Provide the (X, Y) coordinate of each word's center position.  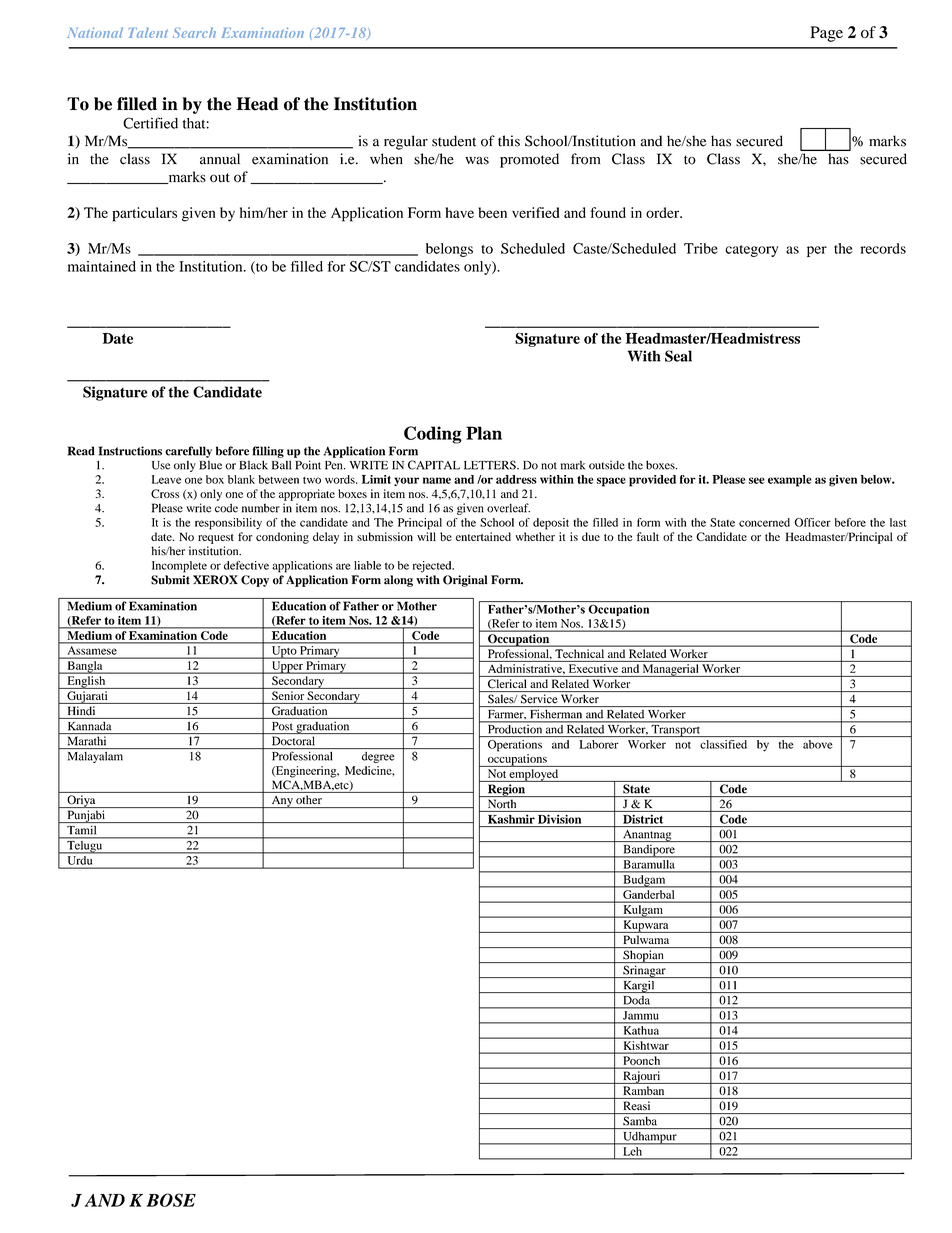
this (509, 141)
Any (282, 802)
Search (194, 32)
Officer (812, 522)
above (817, 744)
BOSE (171, 1200)
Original (465, 581)
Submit (170, 580)
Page (826, 34)
